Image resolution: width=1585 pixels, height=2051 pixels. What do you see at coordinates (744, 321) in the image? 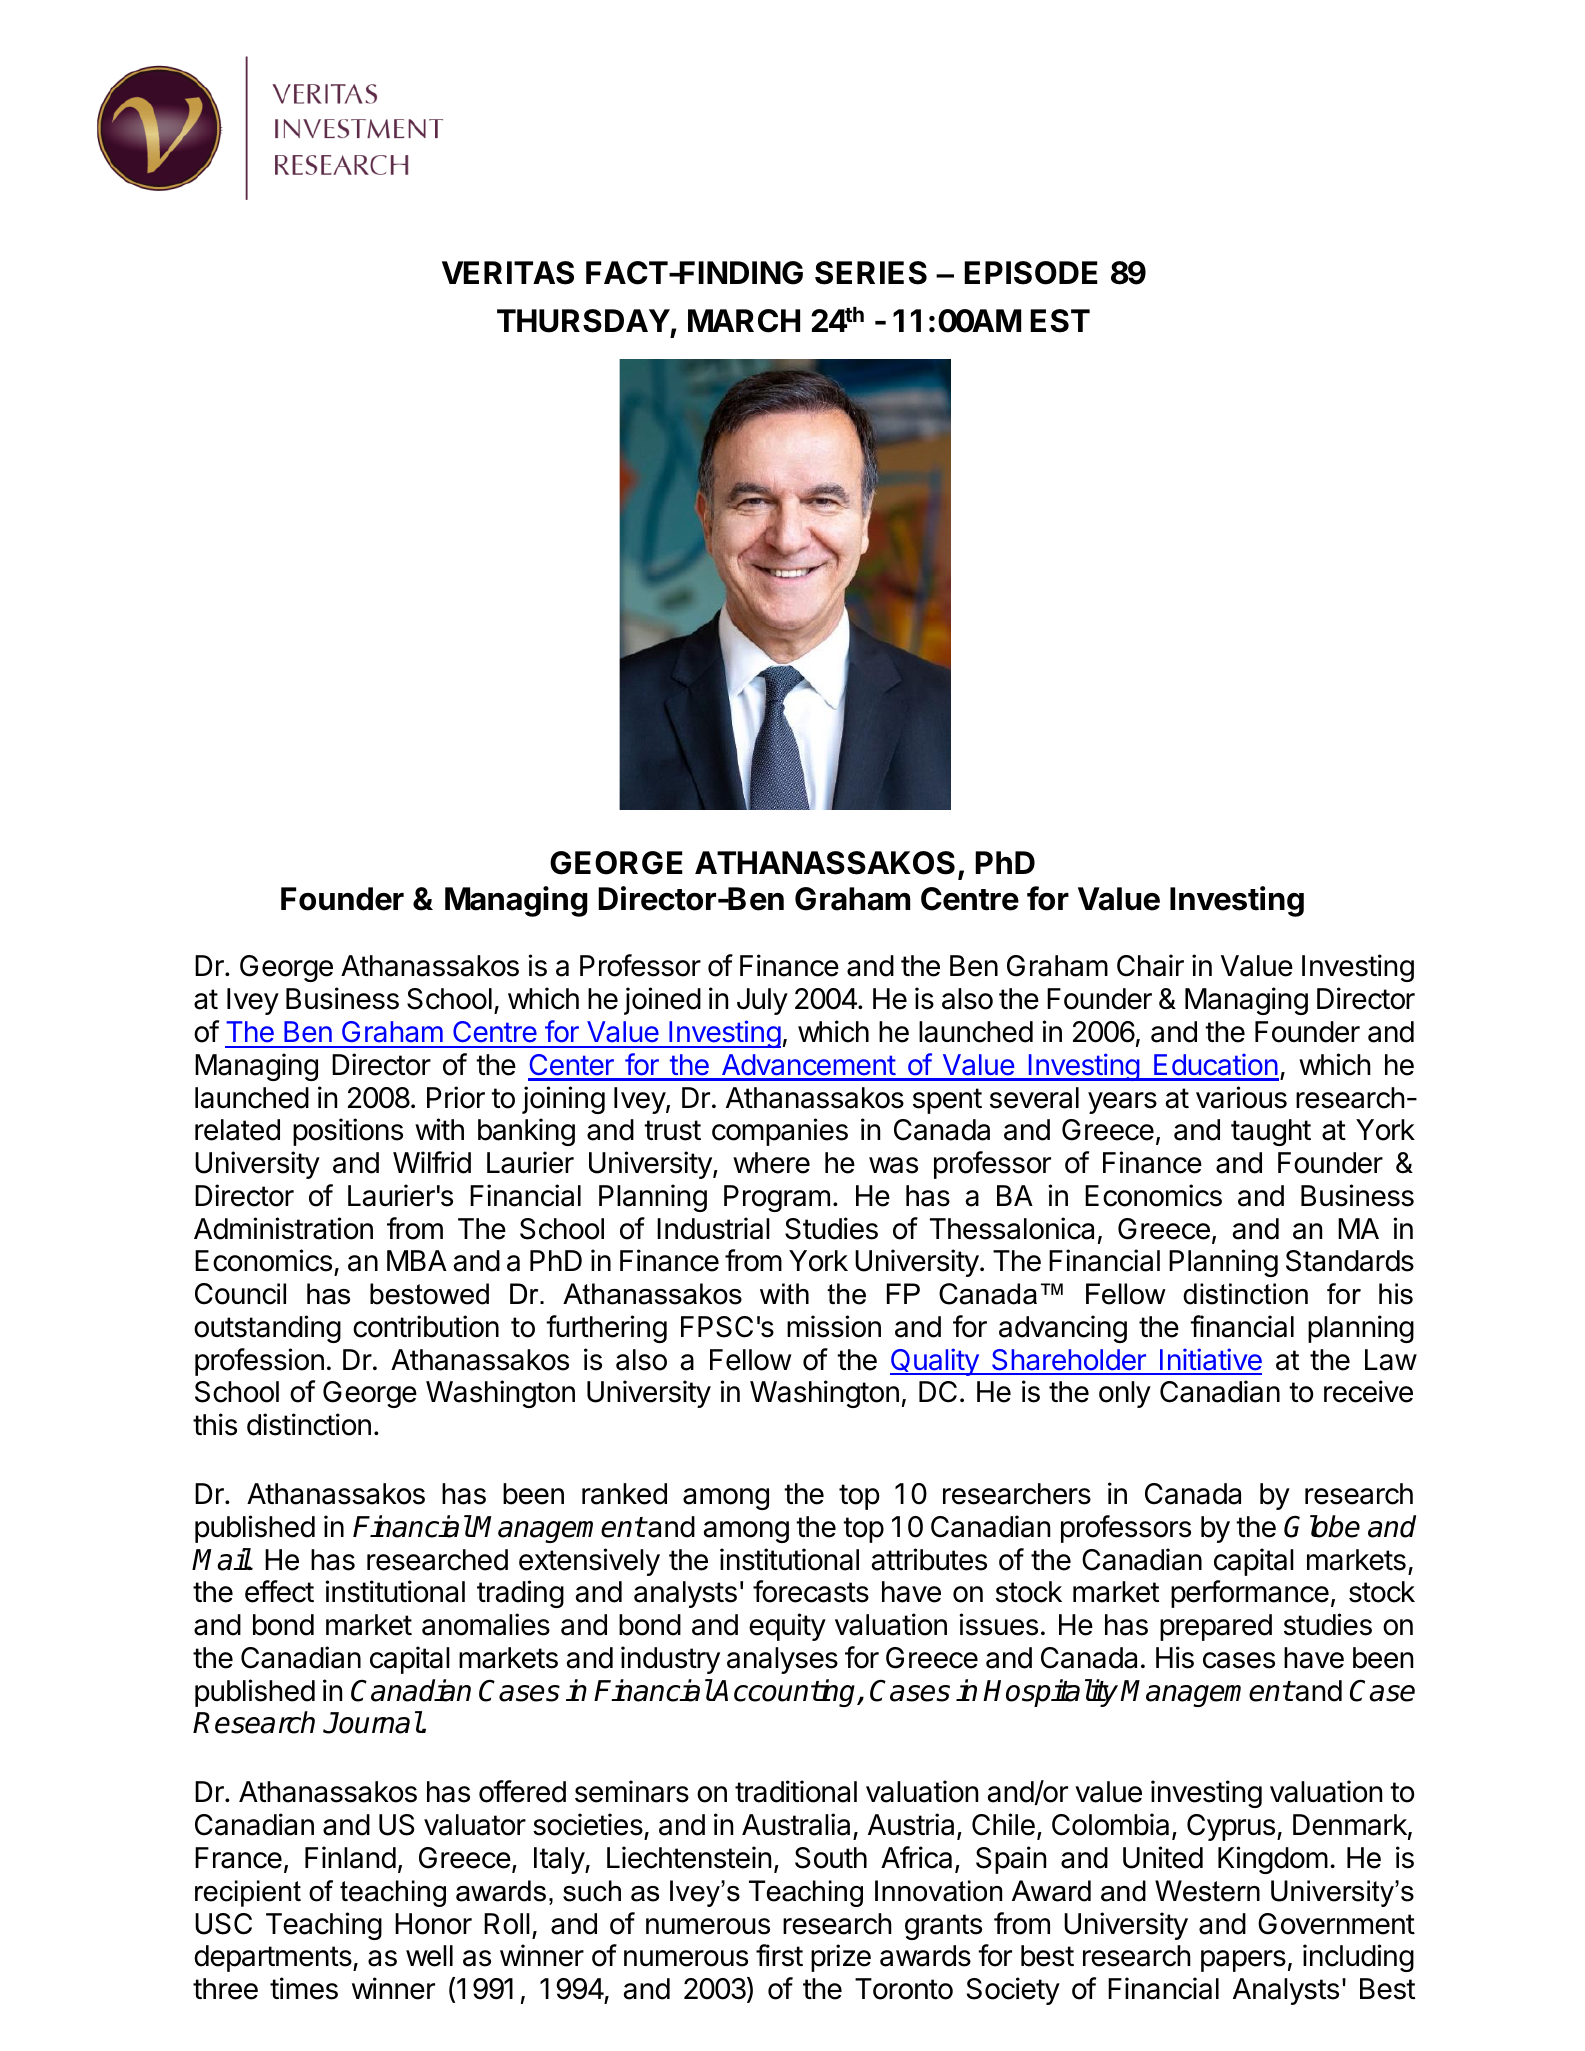
I see `MARCH` at bounding box center [744, 321].
